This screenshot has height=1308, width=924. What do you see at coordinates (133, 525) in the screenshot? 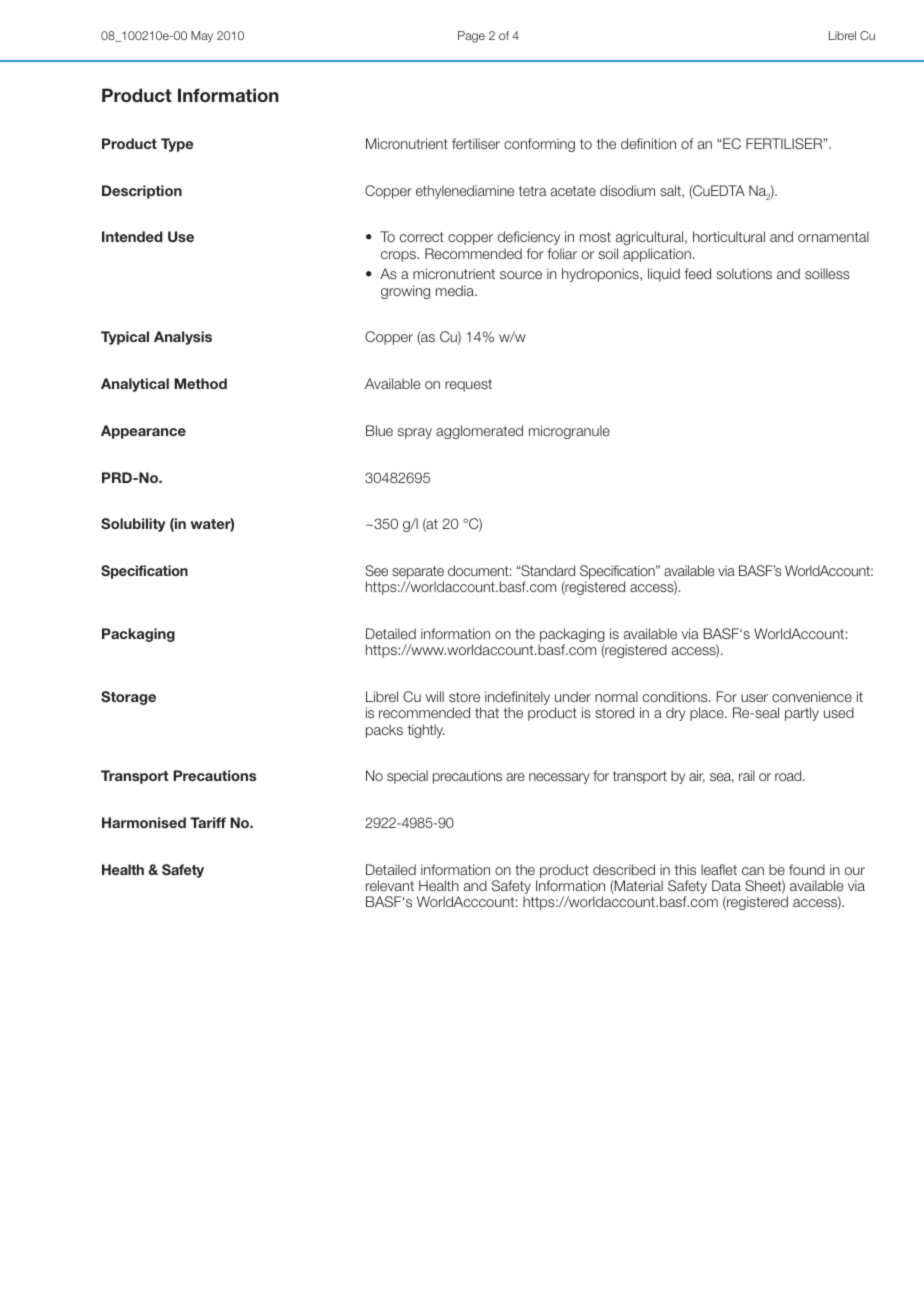
I see `Solubility` at bounding box center [133, 525].
